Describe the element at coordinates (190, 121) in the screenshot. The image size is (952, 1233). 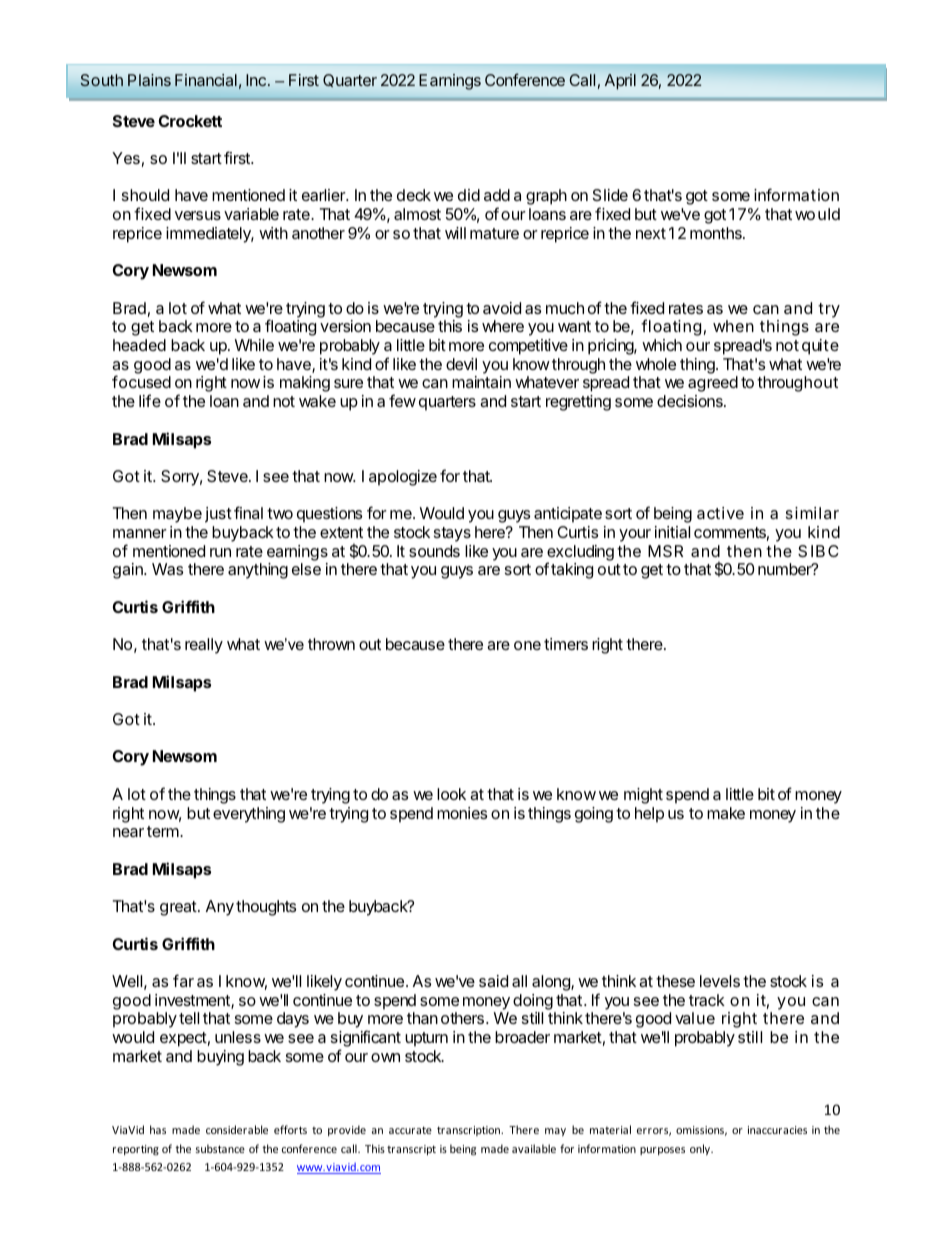
I see `Crockett` at that location.
